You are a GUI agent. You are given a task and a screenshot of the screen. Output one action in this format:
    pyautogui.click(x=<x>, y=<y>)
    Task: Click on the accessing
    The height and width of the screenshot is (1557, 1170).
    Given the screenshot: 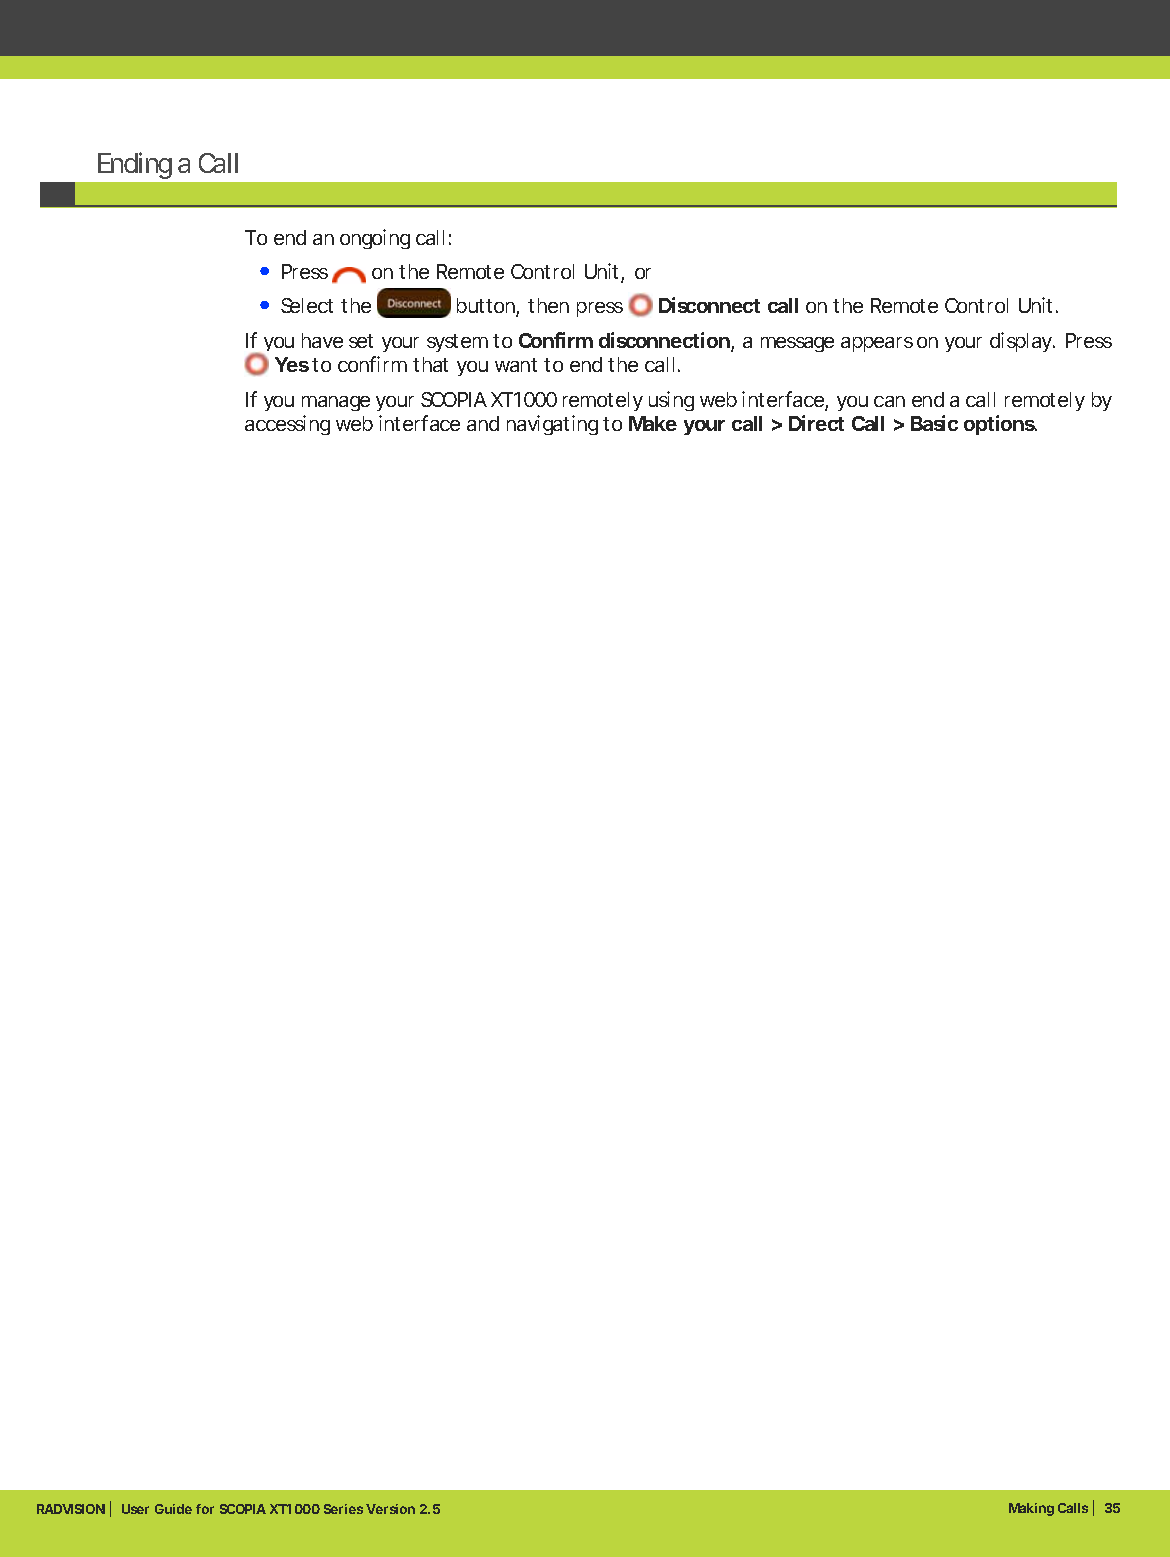 What is the action you would take?
    pyautogui.click(x=287, y=425)
